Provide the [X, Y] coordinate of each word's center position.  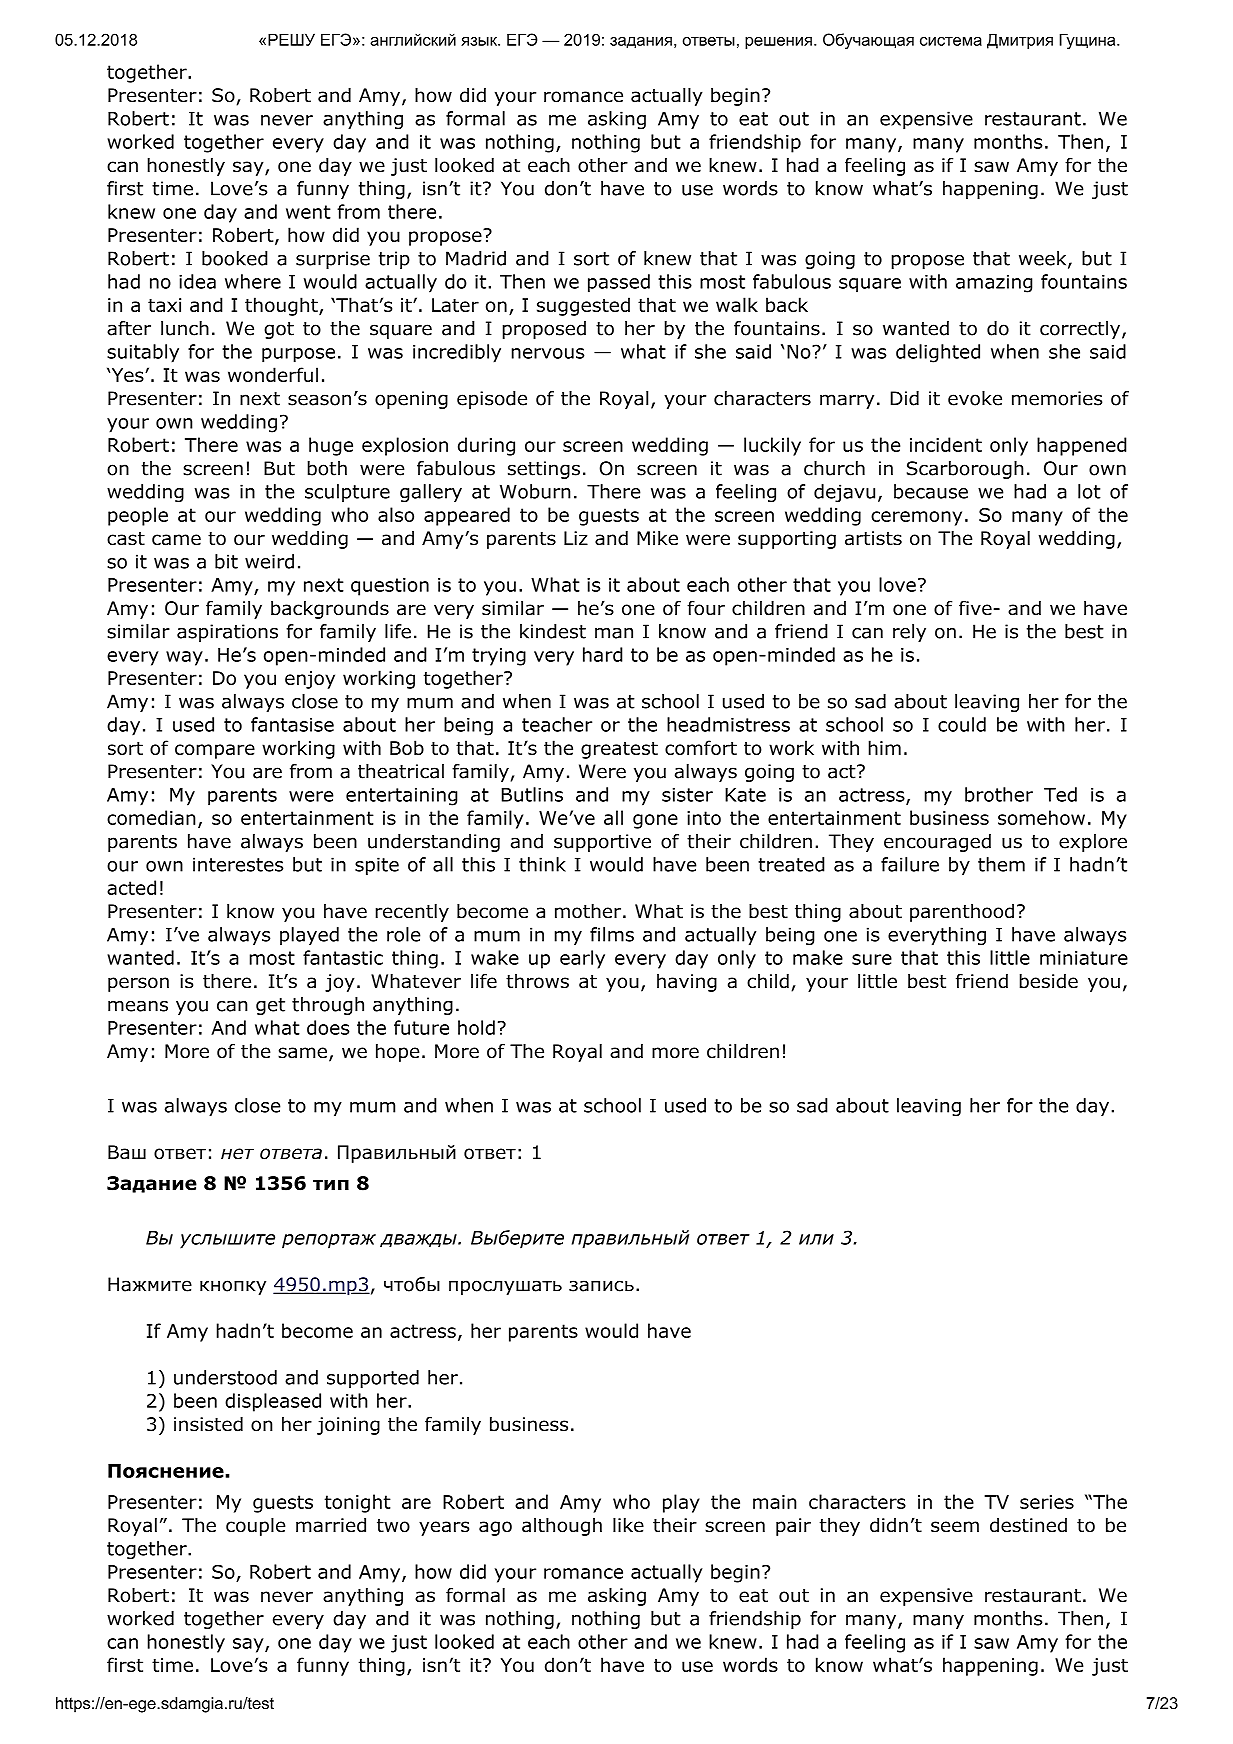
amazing [994, 284]
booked [235, 258]
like [628, 1525]
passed [619, 283]
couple [256, 1527]
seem [955, 1527]
